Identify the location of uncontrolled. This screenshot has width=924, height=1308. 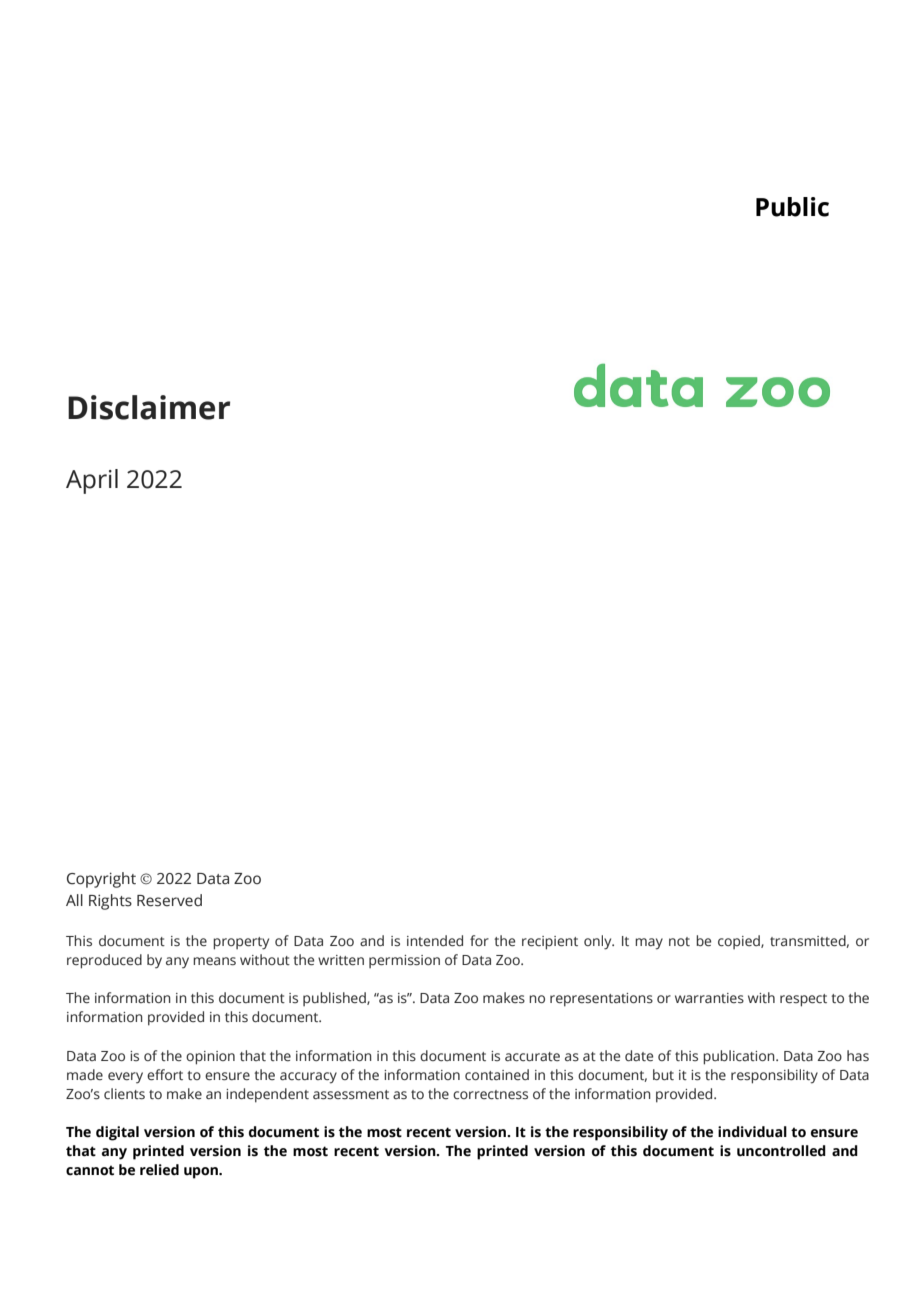
(781, 1151).
